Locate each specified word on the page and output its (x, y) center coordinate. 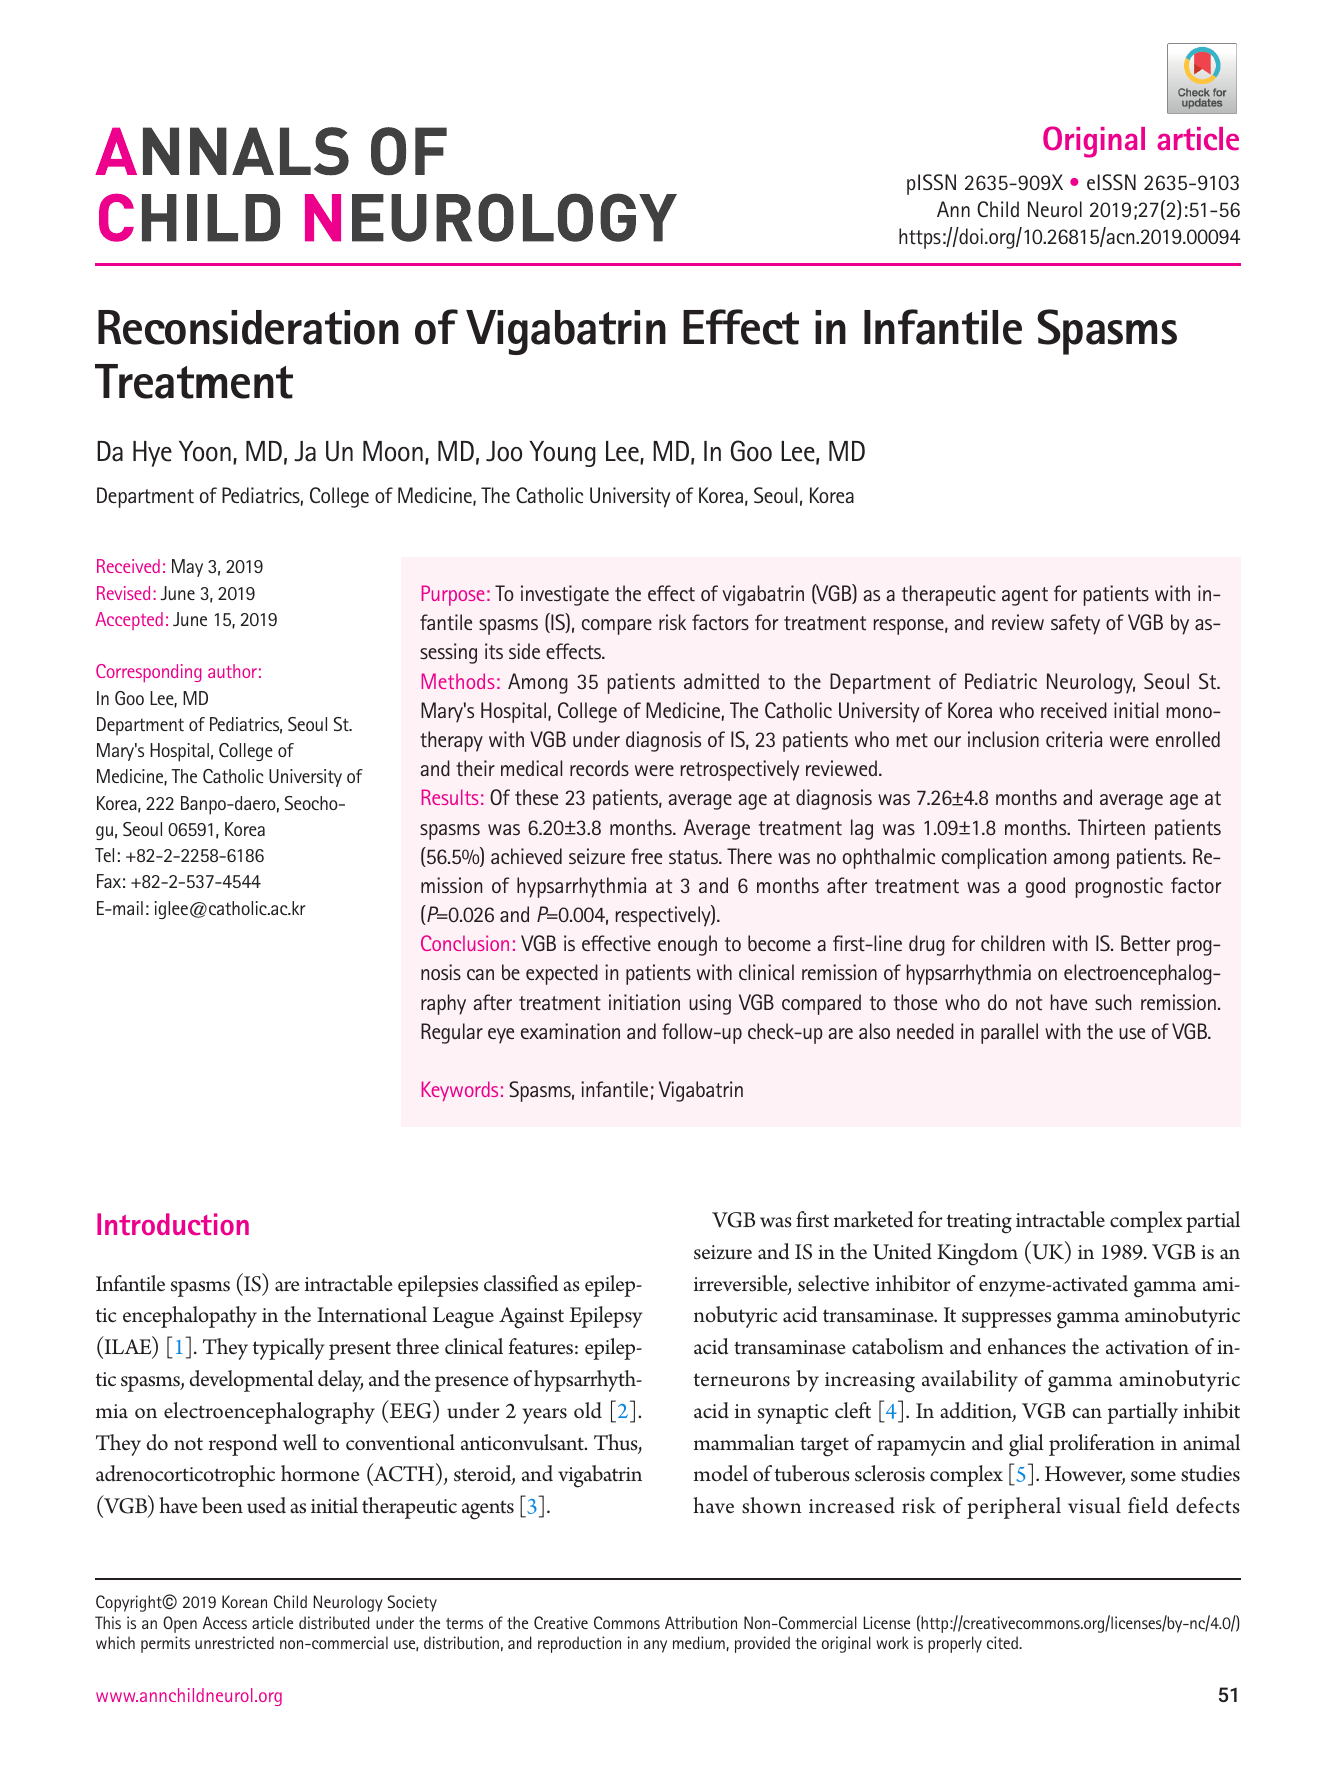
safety (1075, 624)
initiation (644, 1002)
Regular (452, 1033)
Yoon (205, 451)
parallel (1009, 1033)
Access (225, 1622)
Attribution (701, 1622)
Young (562, 454)
